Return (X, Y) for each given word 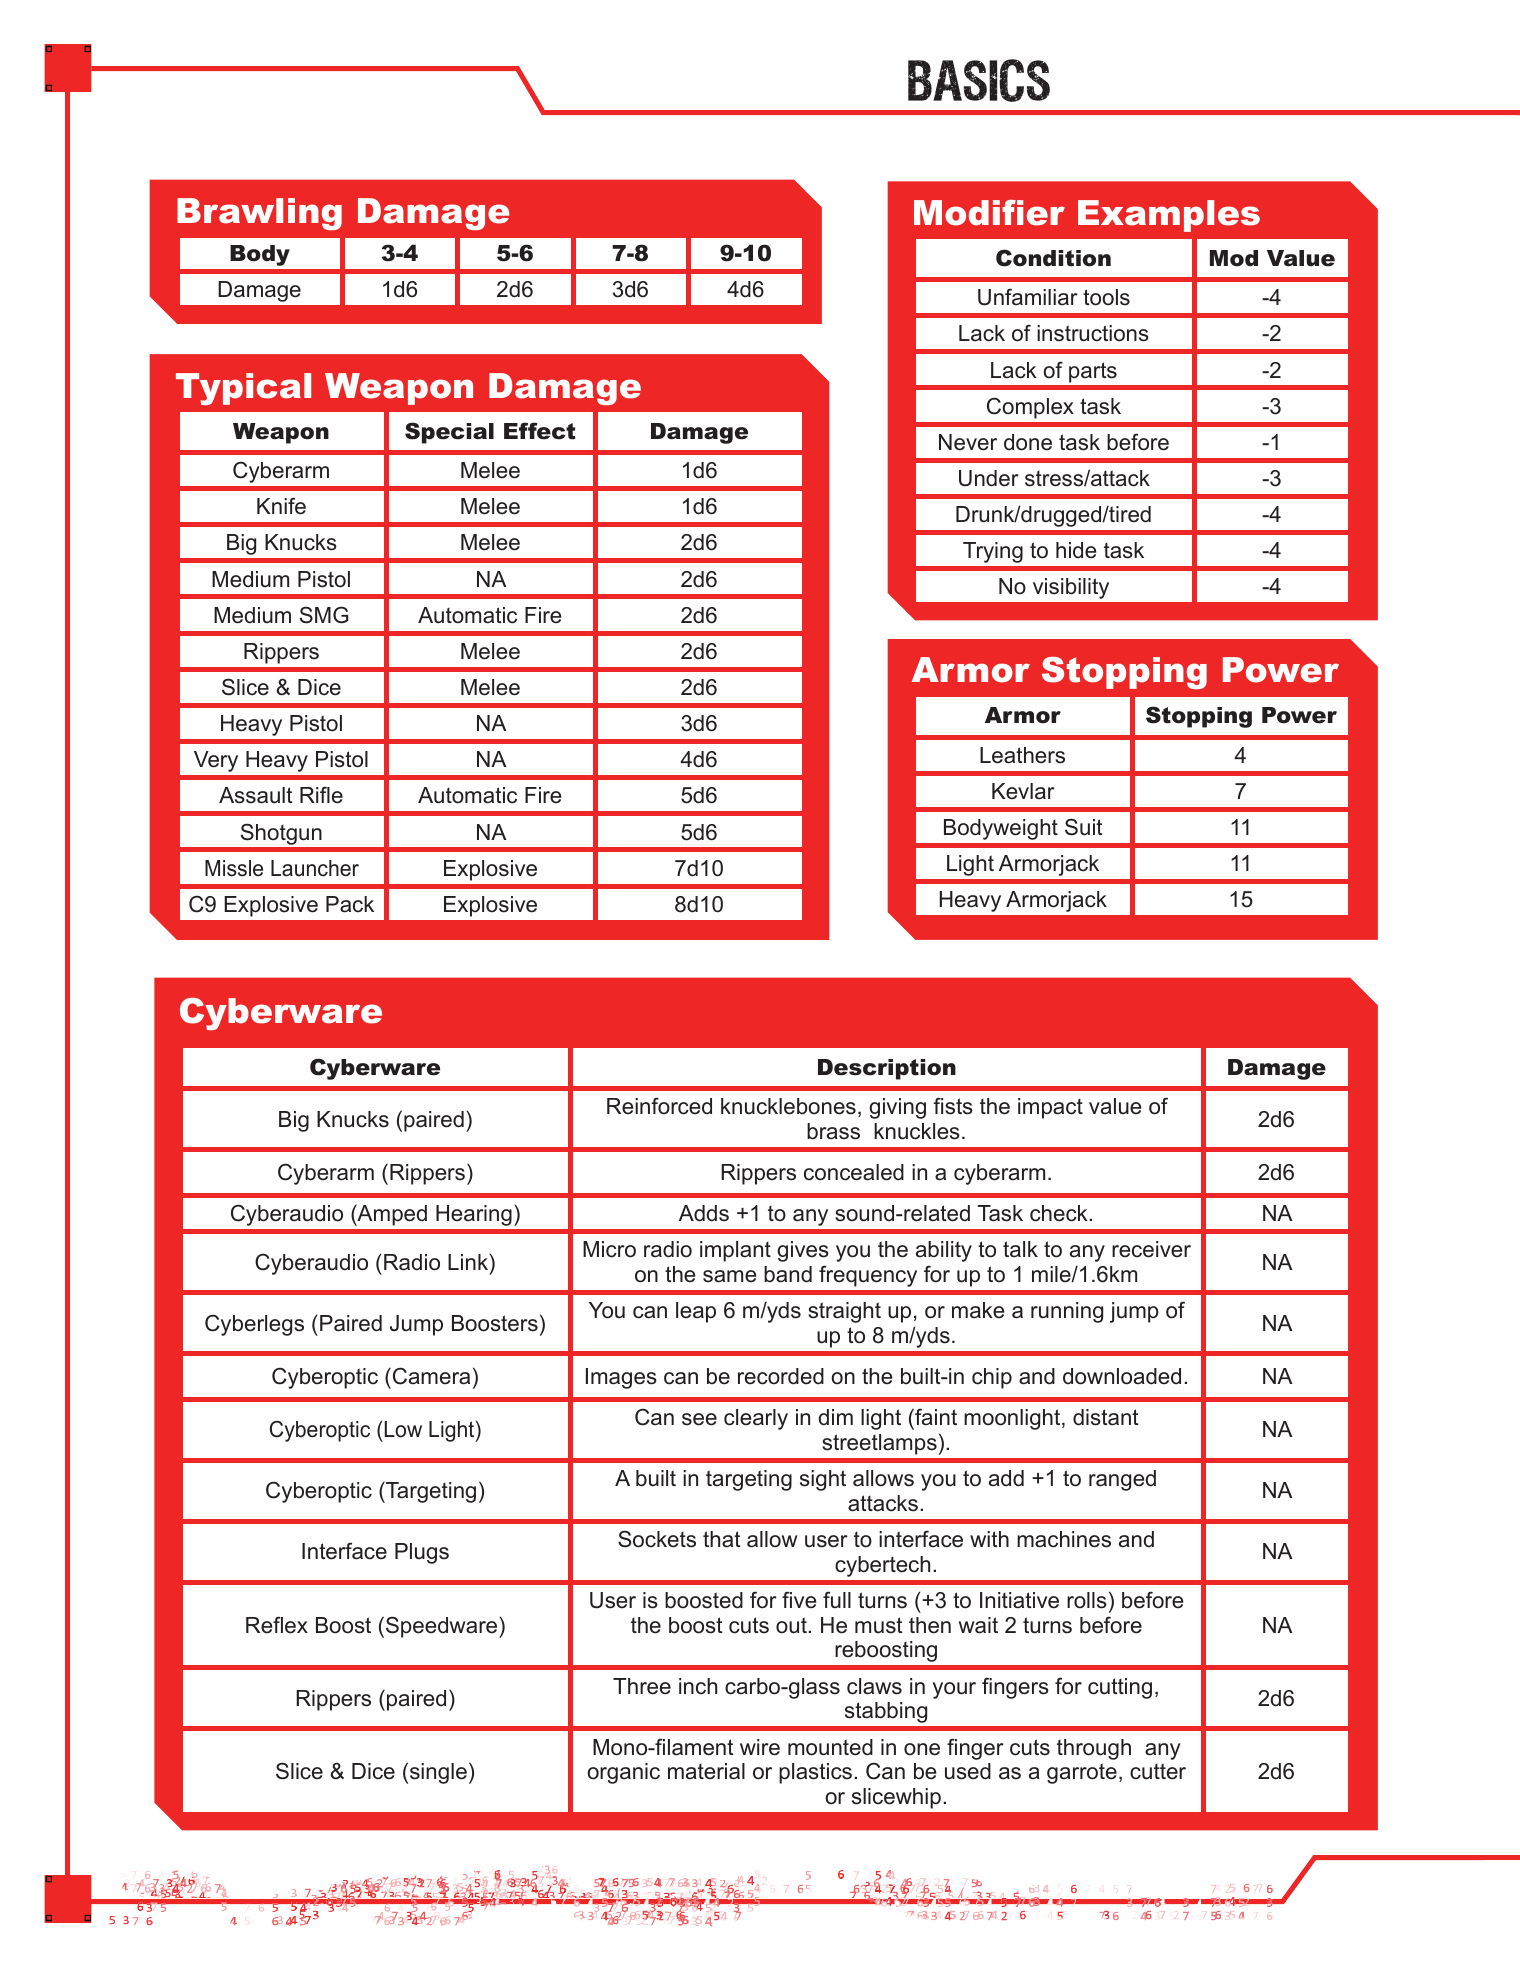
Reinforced (659, 1106)
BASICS (979, 80)
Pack (350, 904)
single (438, 1773)
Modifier (989, 213)
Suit (1084, 827)
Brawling (259, 214)
